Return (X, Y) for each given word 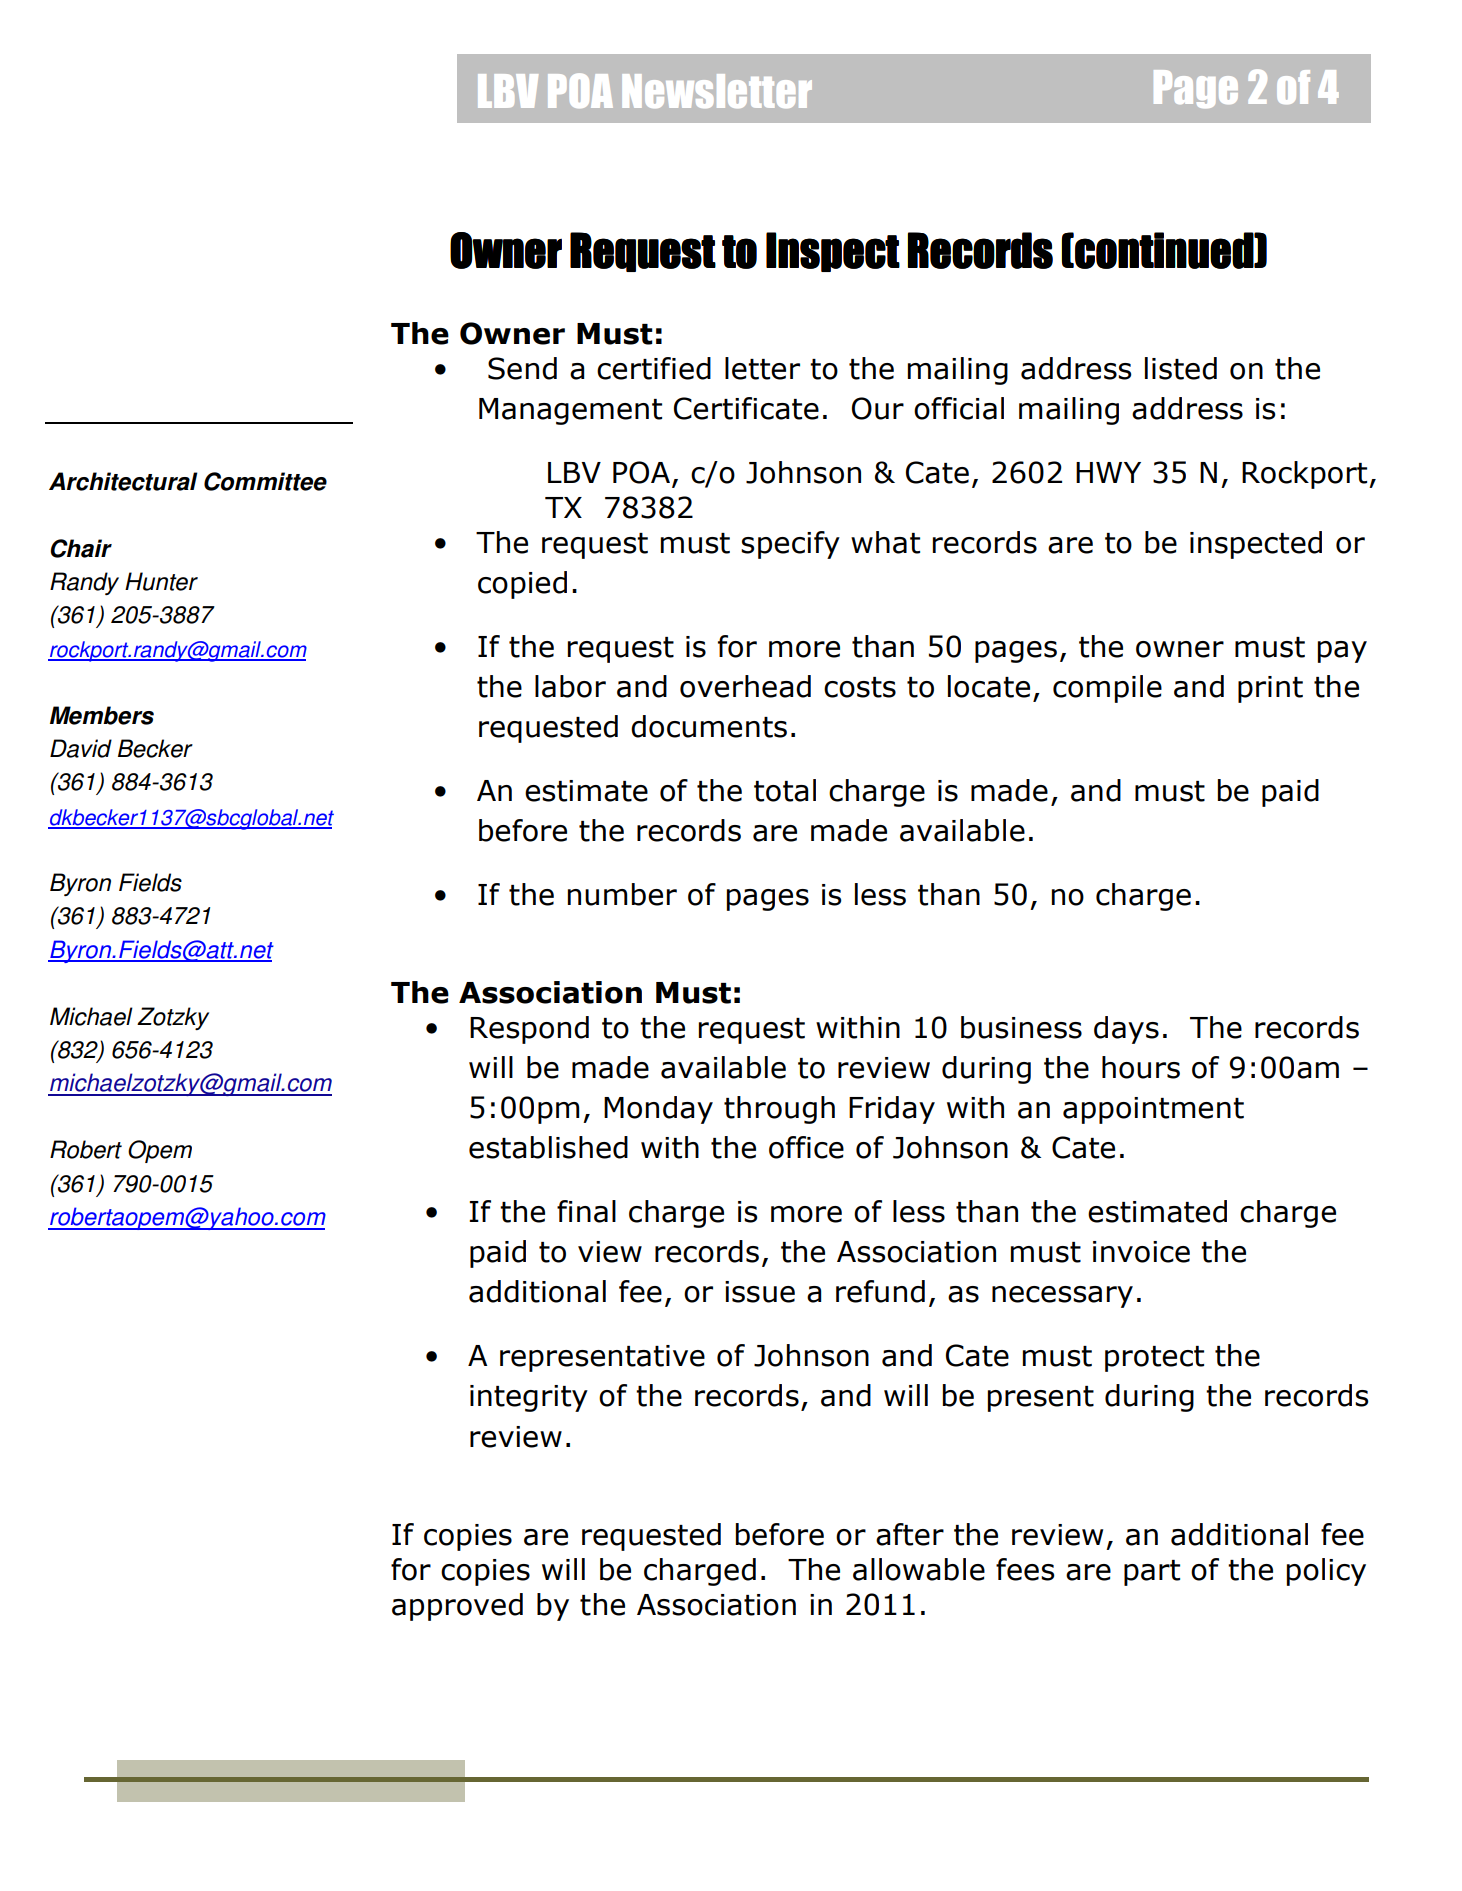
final (586, 1211)
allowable (919, 1569)
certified (654, 368)
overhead (745, 686)
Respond (529, 1030)
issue (760, 1292)
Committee (265, 481)
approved (457, 1607)
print (1270, 689)
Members (102, 715)
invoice (1141, 1252)
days (1126, 1030)
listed (1181, 368)
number (622, 894)
